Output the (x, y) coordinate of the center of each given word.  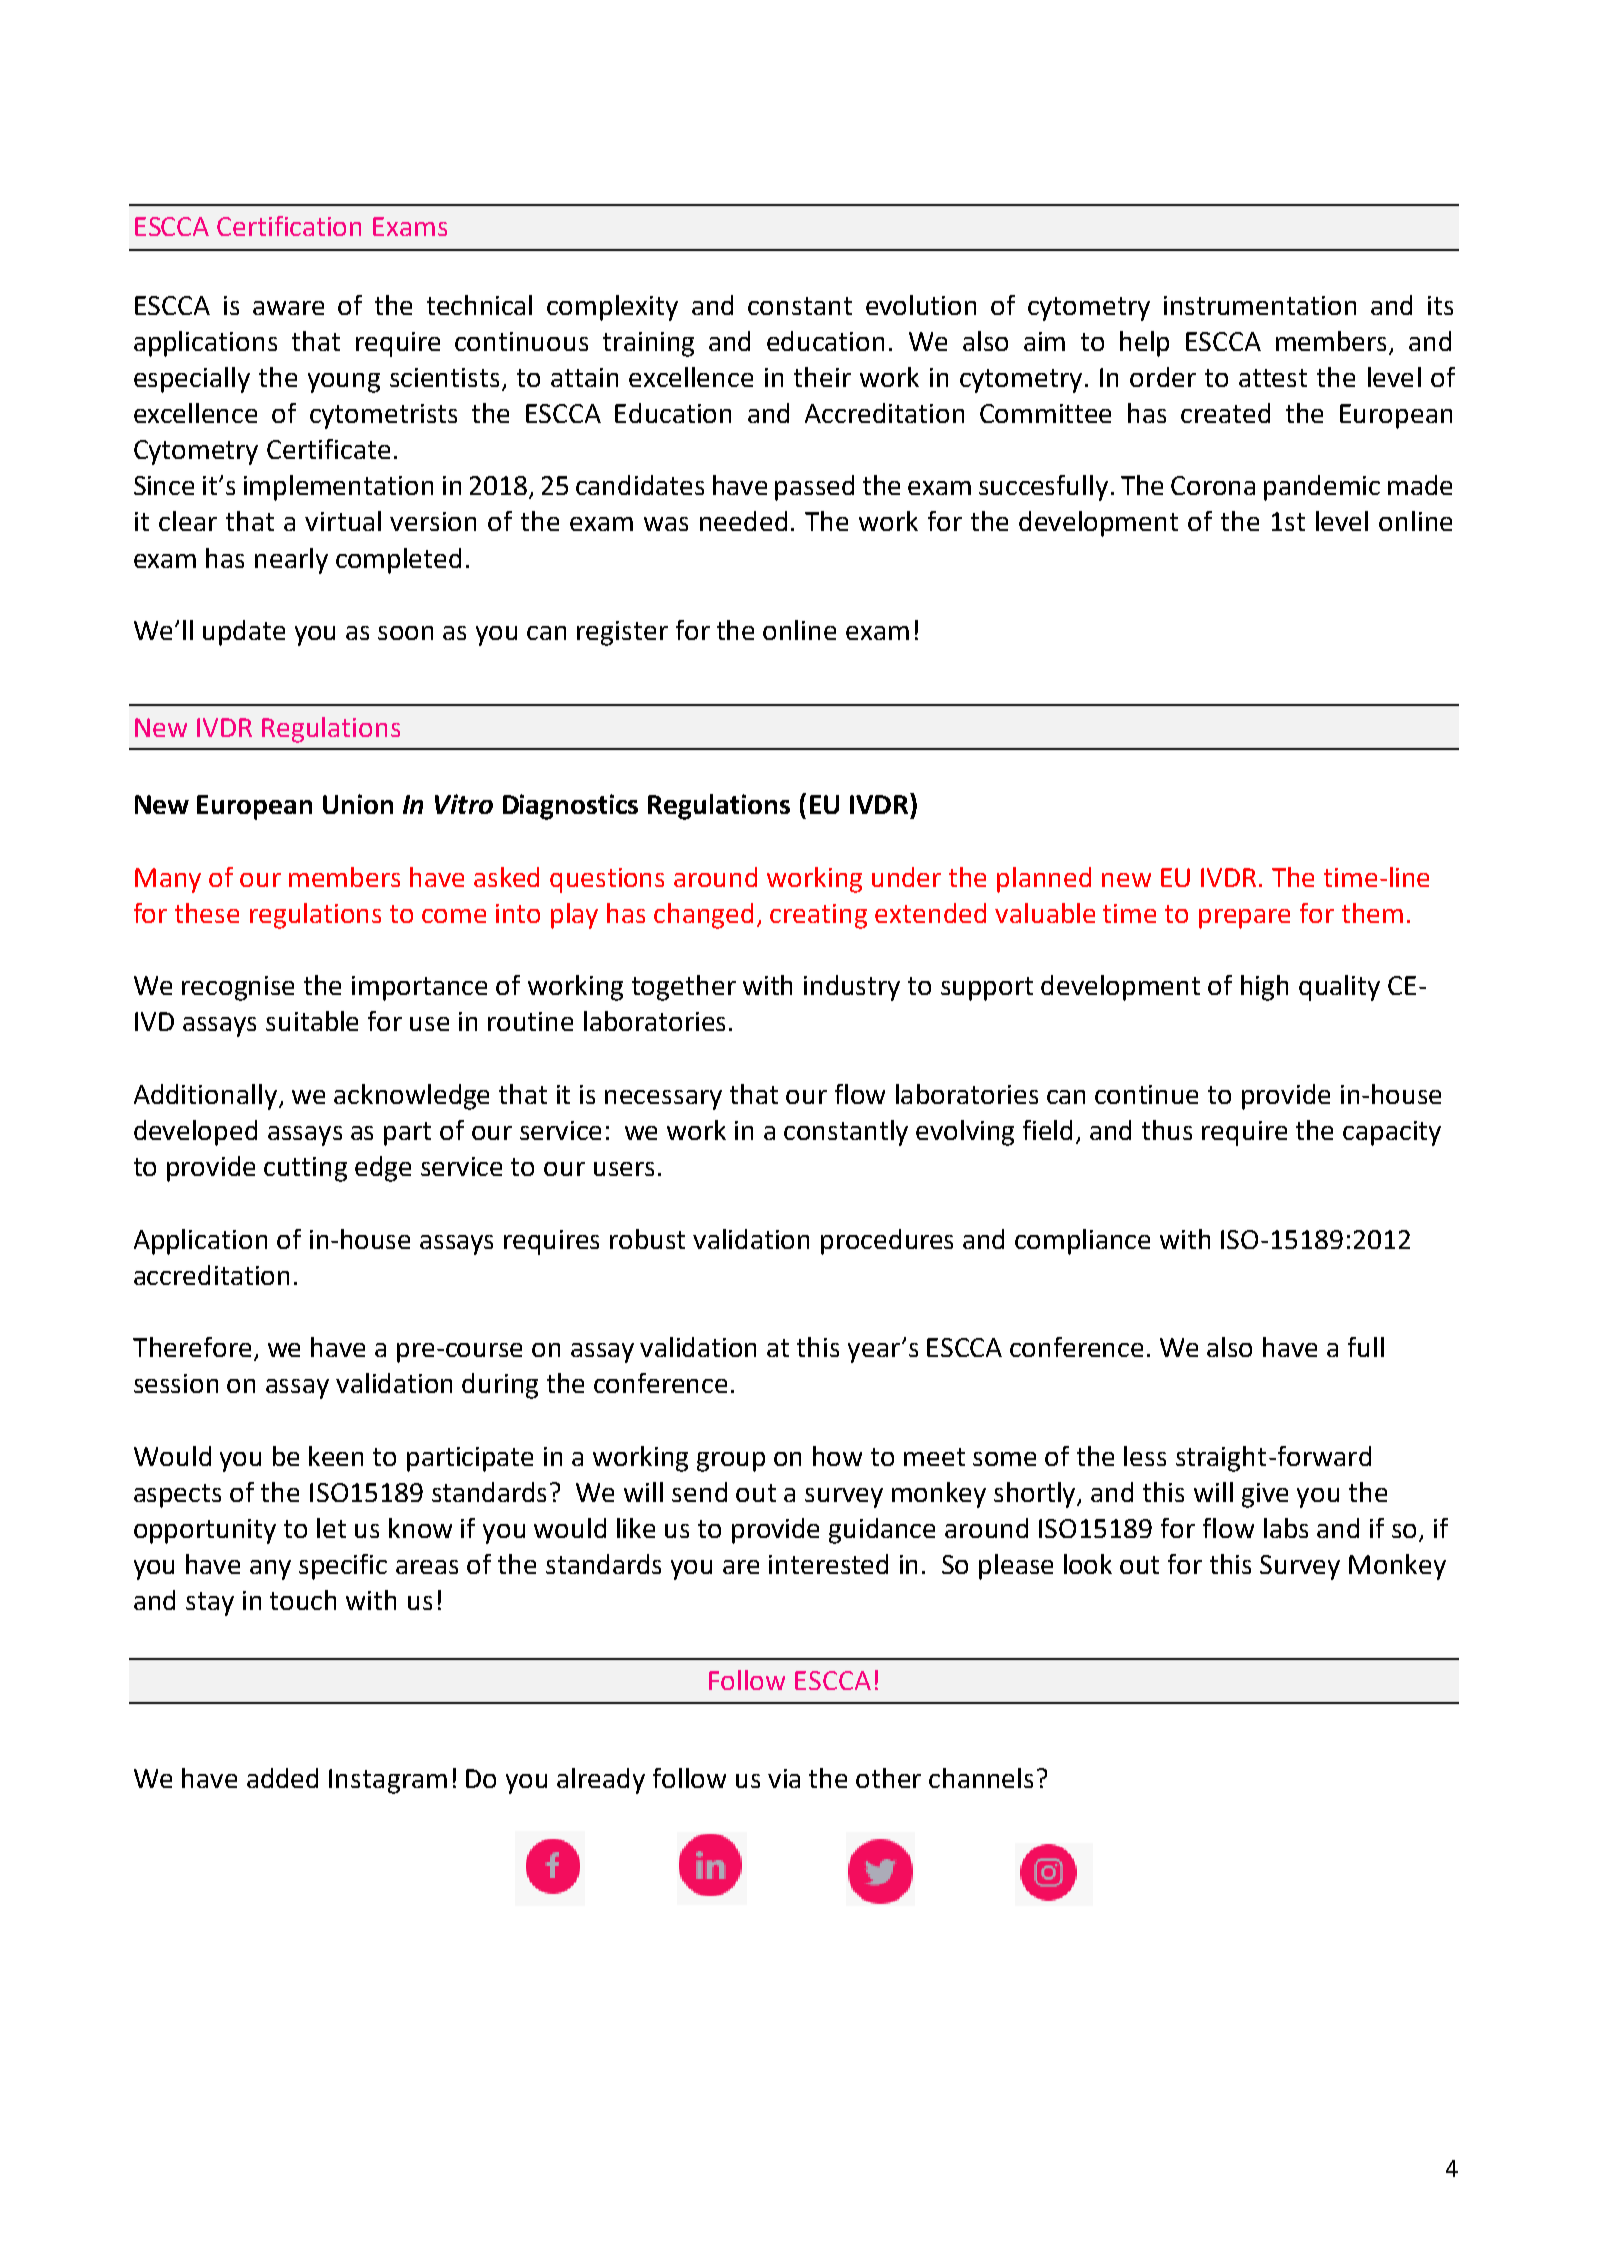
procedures (887, 1242)
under (906, 877)
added (282, 1778)
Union (358, 804)
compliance (1082, 1242)
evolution (921, 305)
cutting (305, 1169)
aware (288, 308)
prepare (1244, 919)
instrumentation (1260, 305)
